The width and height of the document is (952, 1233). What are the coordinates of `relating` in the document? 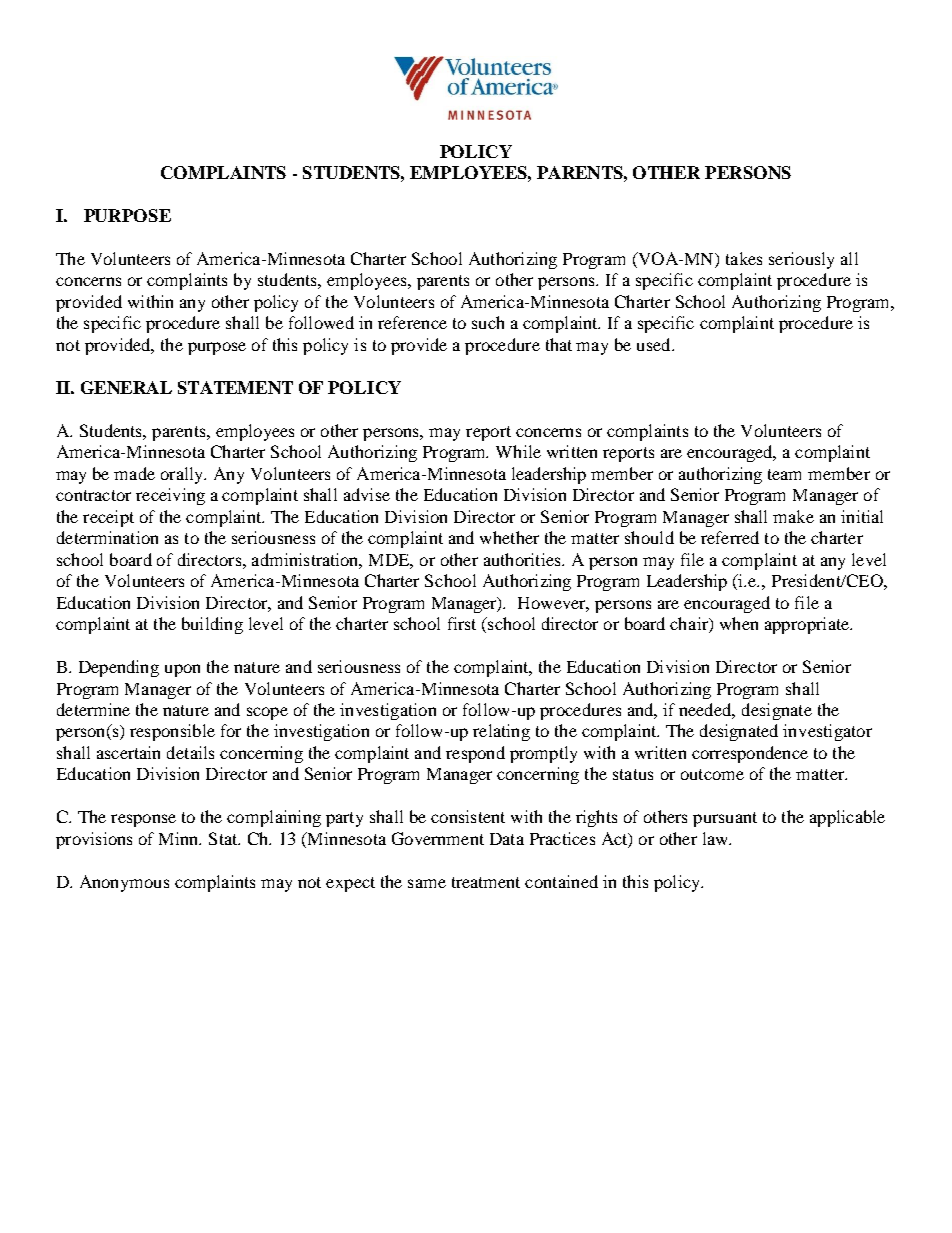 It's located at (501, 732).
